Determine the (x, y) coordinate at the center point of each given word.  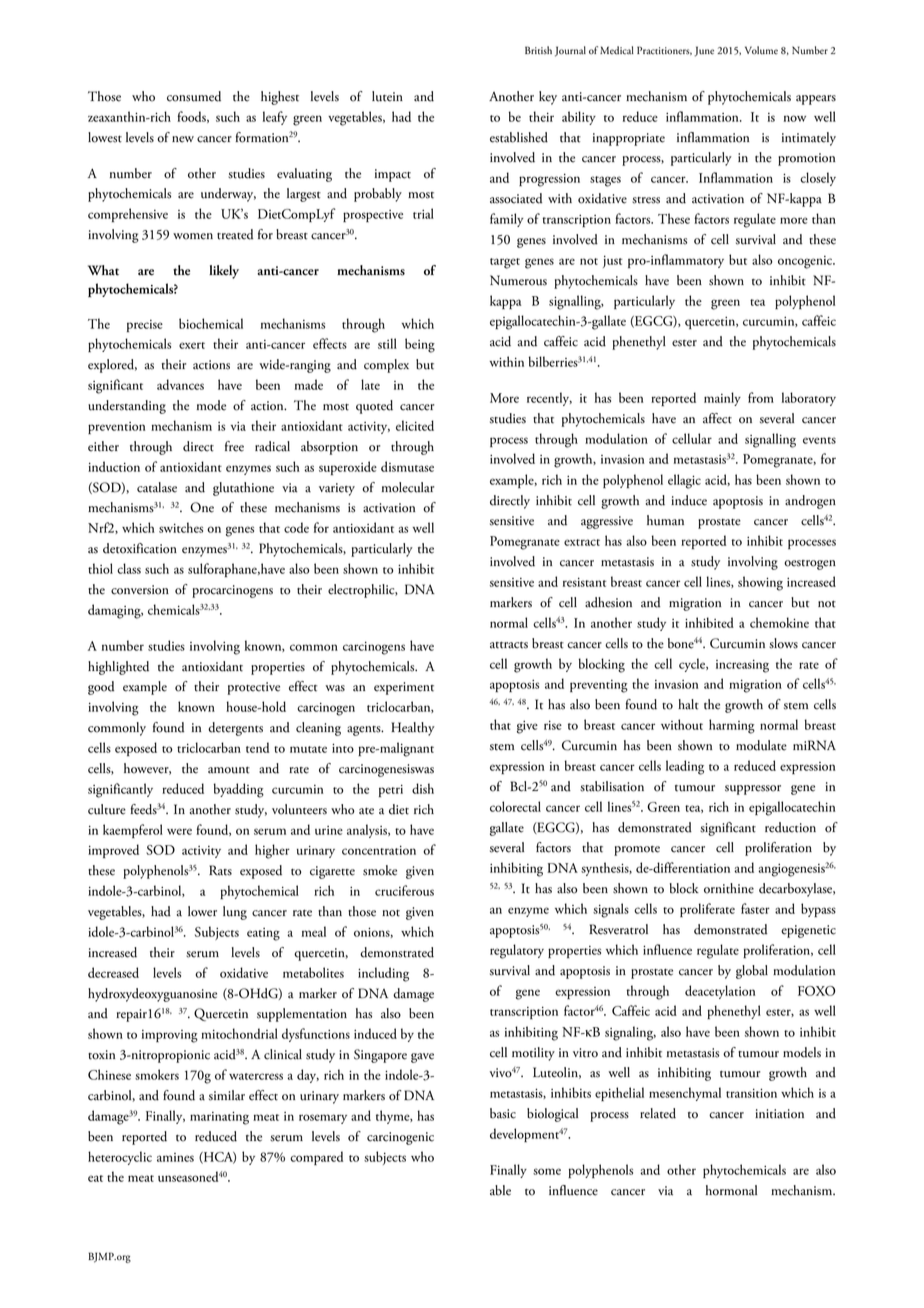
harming (732, 726)
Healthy (413, 729)
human (665, 520)
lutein (387, 96)
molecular (408, 487)
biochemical (211, 323)
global (752, 972)
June (704, 51)
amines (175, 1157)
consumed (194, 96)
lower (202, 911)
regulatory (517, 951)
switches (181, 527)
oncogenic (806, 262)
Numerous (518, 280)
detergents (235, 729)
